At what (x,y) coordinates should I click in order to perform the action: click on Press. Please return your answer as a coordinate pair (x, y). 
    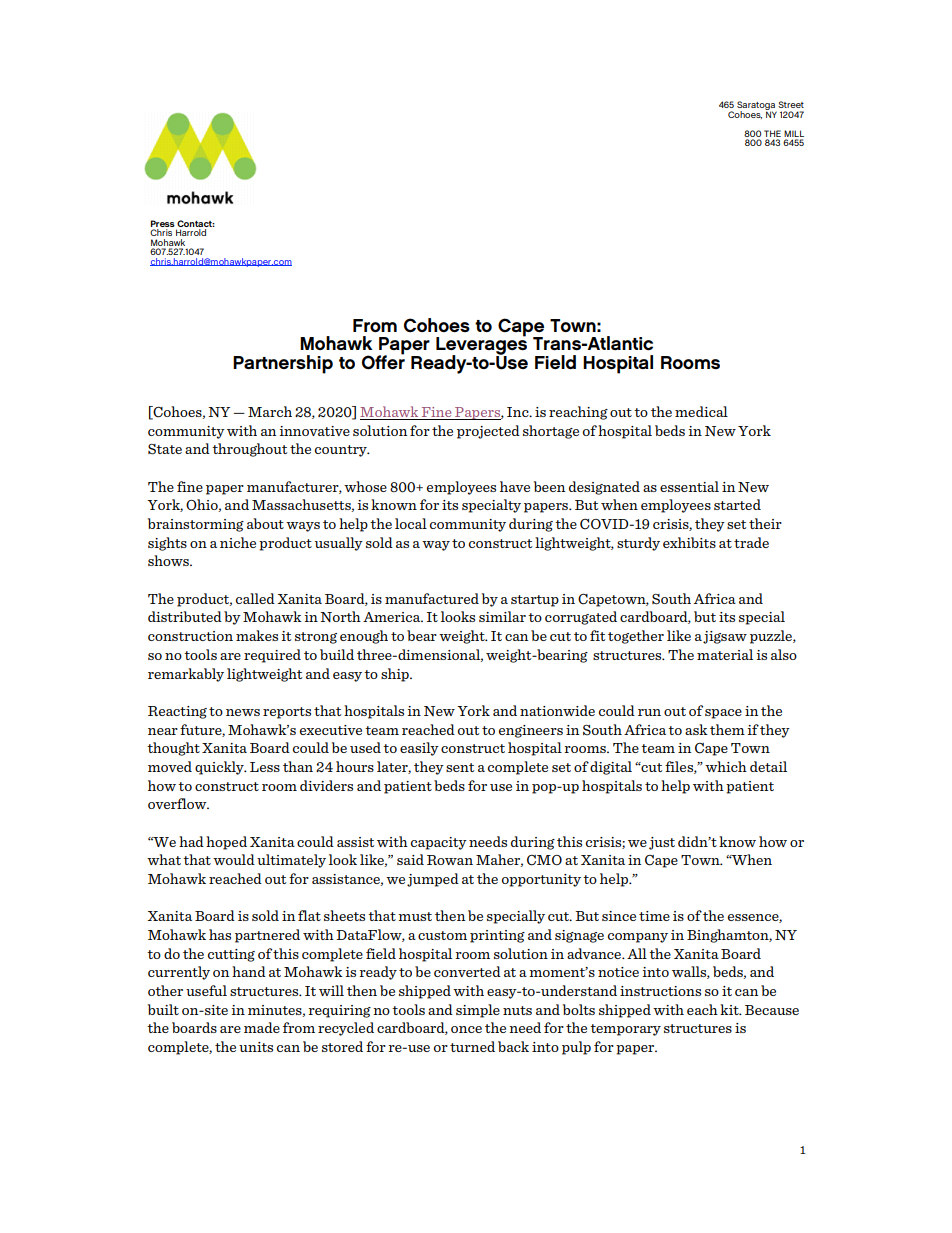
    Looking at the image, I should click on (163, 223).
